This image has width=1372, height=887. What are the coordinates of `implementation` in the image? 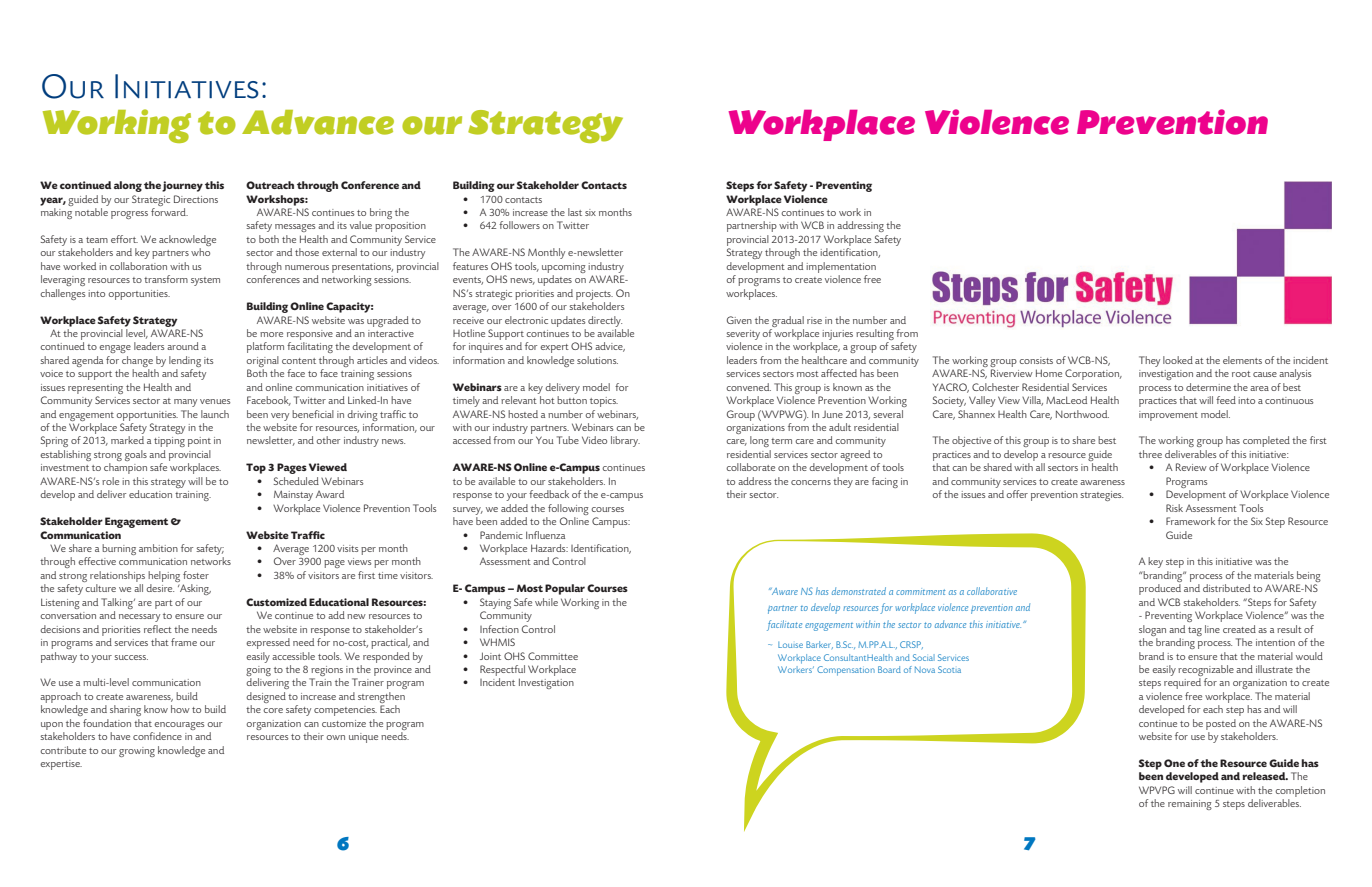 It's located at (841, 267).
